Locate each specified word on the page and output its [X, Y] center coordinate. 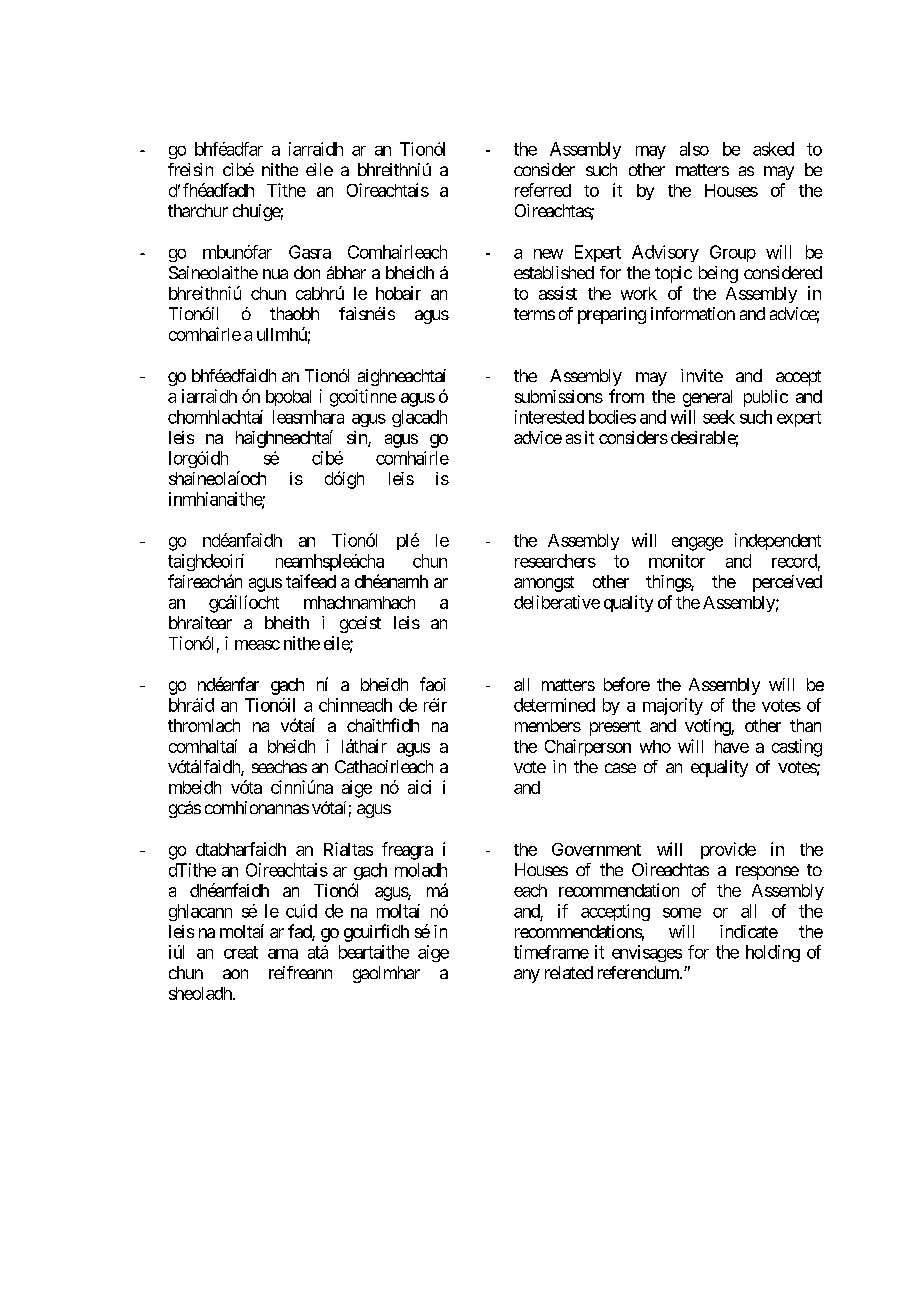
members [548, 725]
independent [778, 541]
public [766, 398]
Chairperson [588, 747]
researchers [555, 561]
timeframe [551, 952]
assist [558, 293]
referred [543, 190]
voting [708, 727]
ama [283, 954]
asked [773, 149]
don [307, 272]
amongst [544, 584]
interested [549, 417]
